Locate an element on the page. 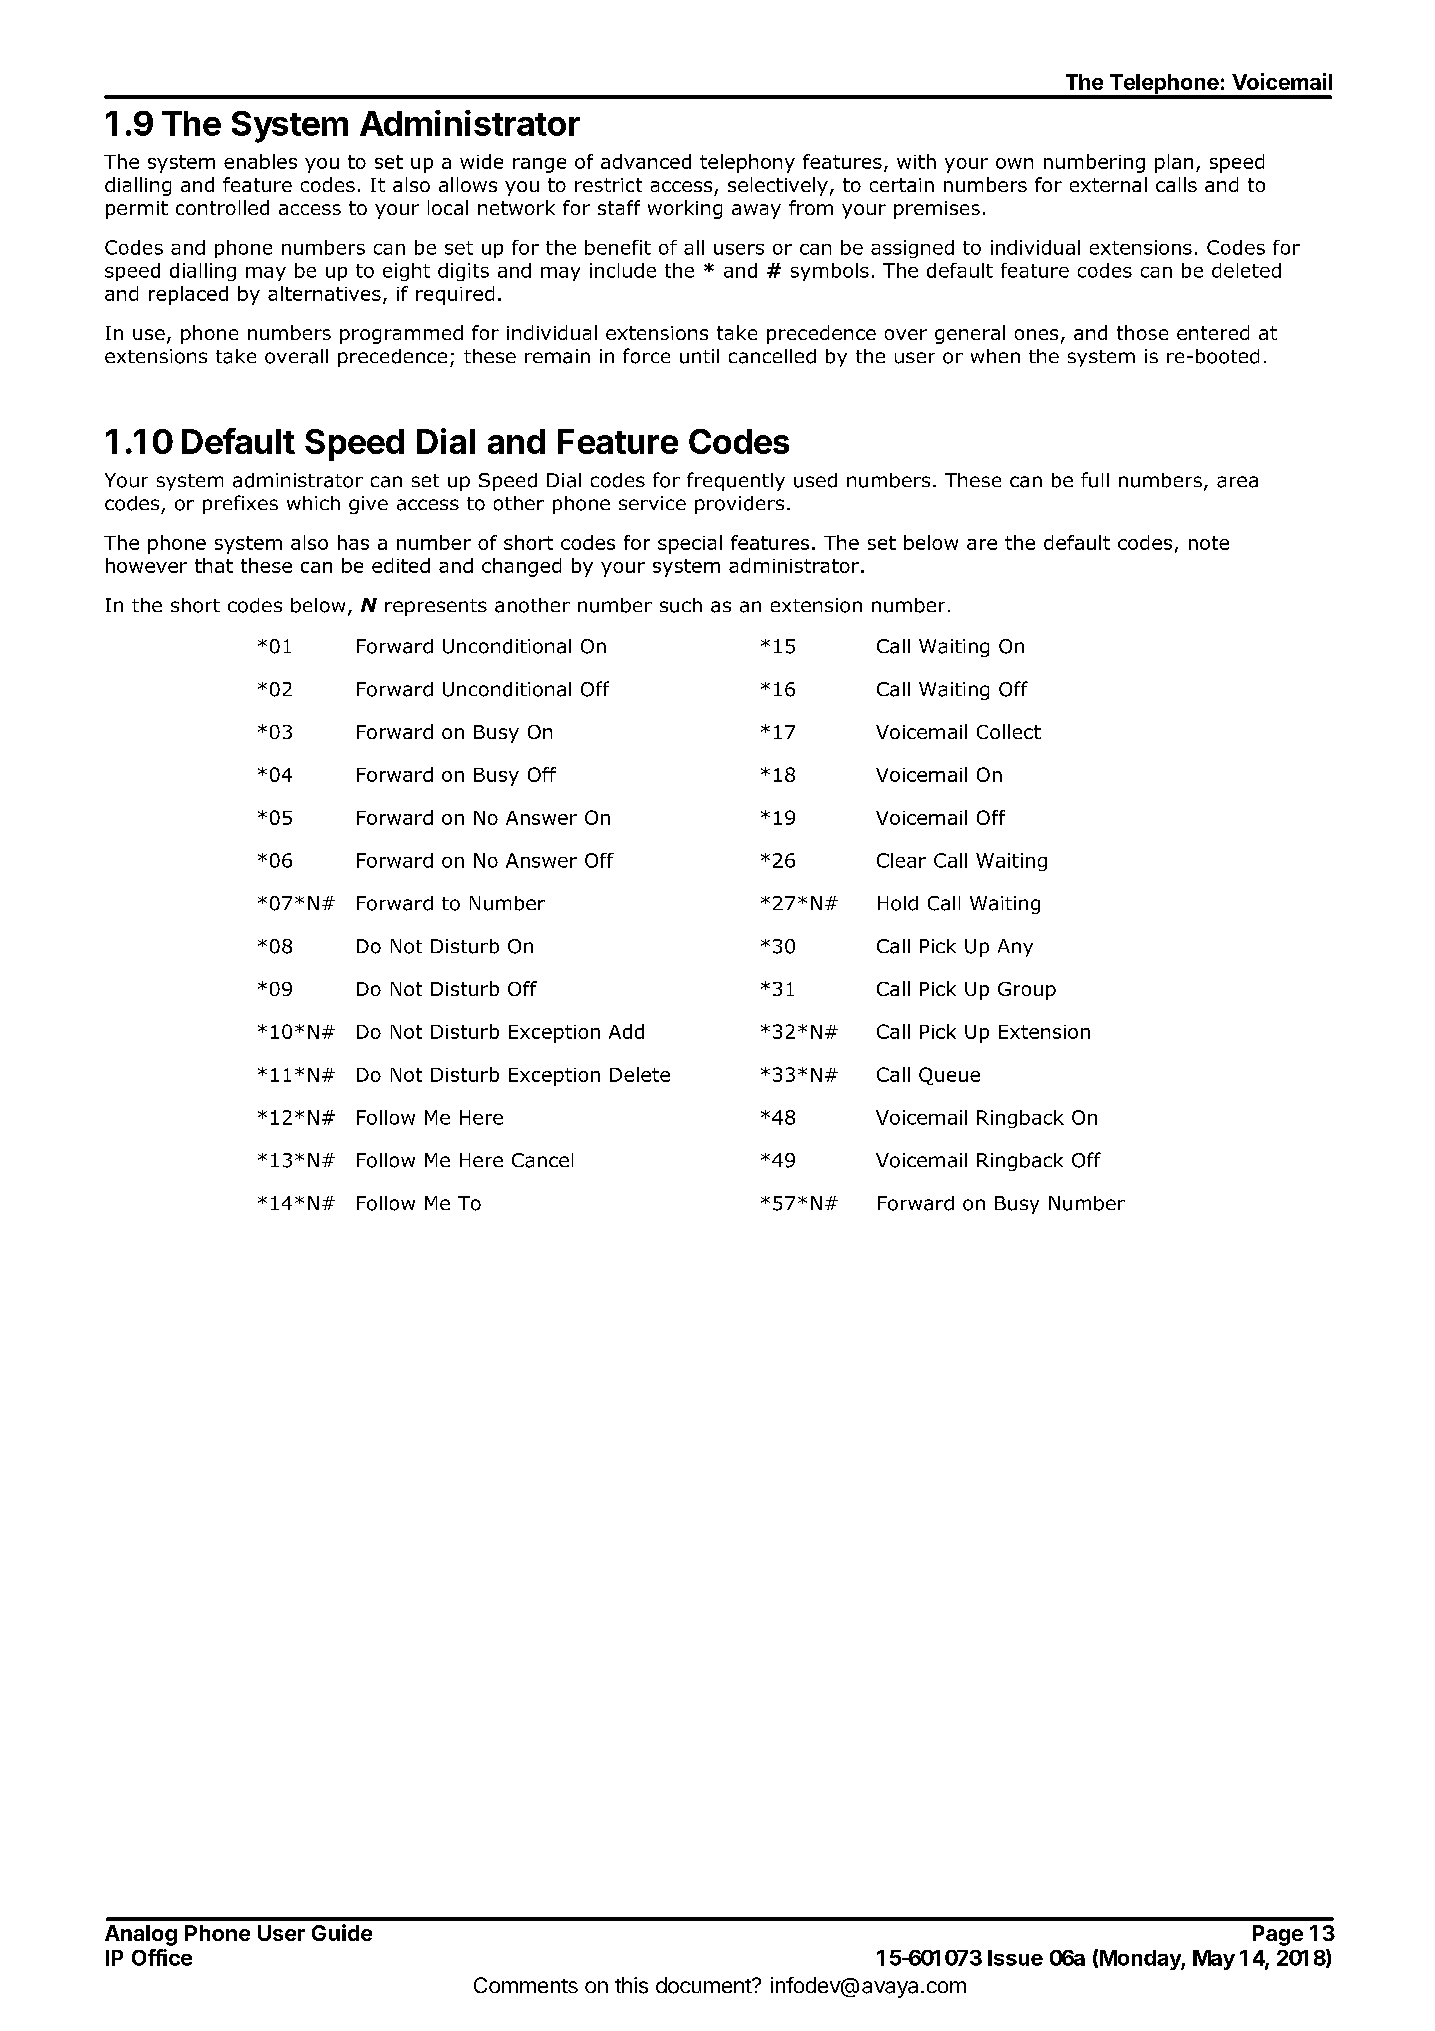  working is located at coordinates (685, 209).
